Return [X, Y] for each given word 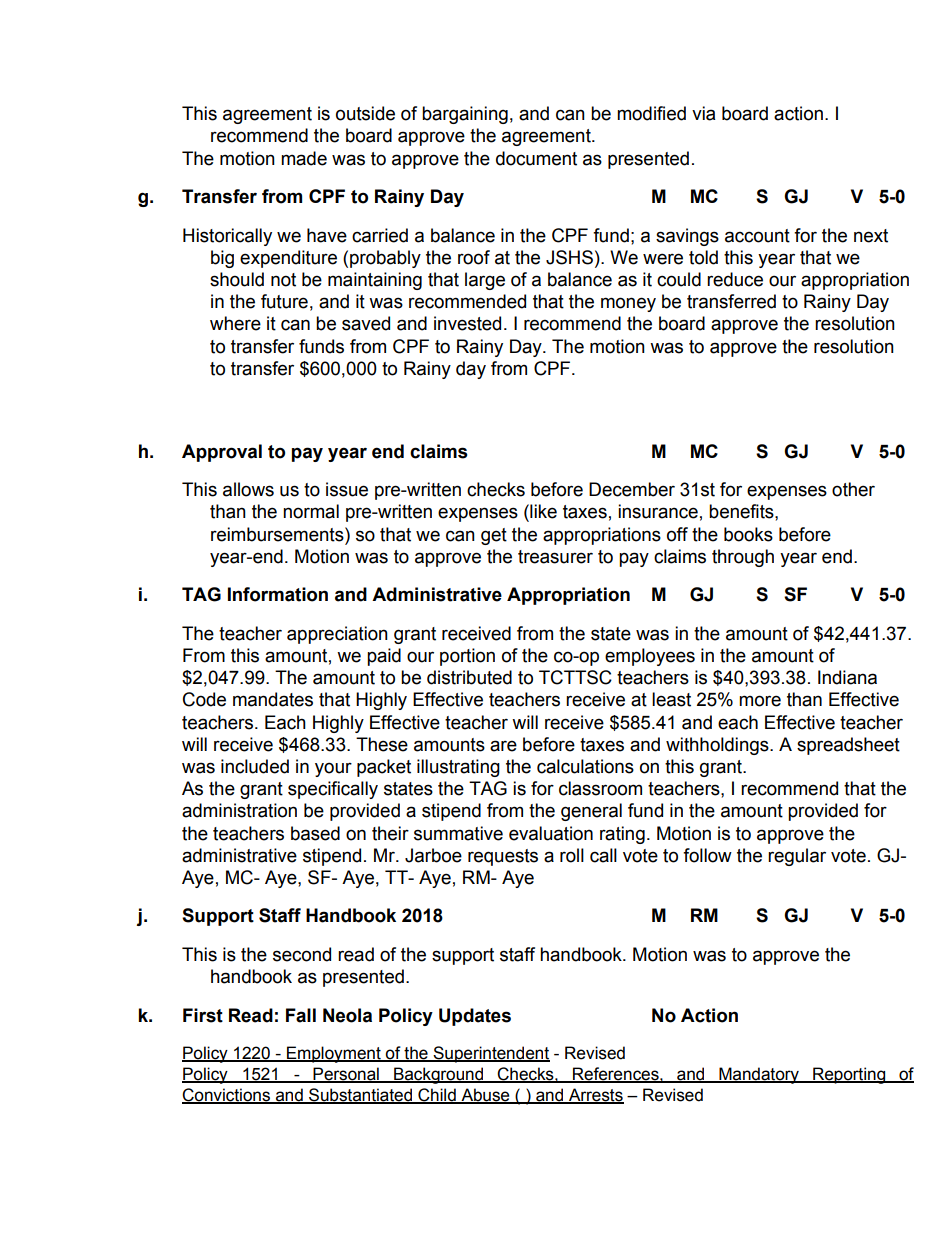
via [703, 113]
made [304, 158]
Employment [334, 1054]
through [743, 558]
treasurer [555, 557]
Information [278, 594]
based [315, 833]
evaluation [551, 833]
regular [797, 857]
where [235, 323]
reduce [735, 279]
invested [467, 323]
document [536, 158]
